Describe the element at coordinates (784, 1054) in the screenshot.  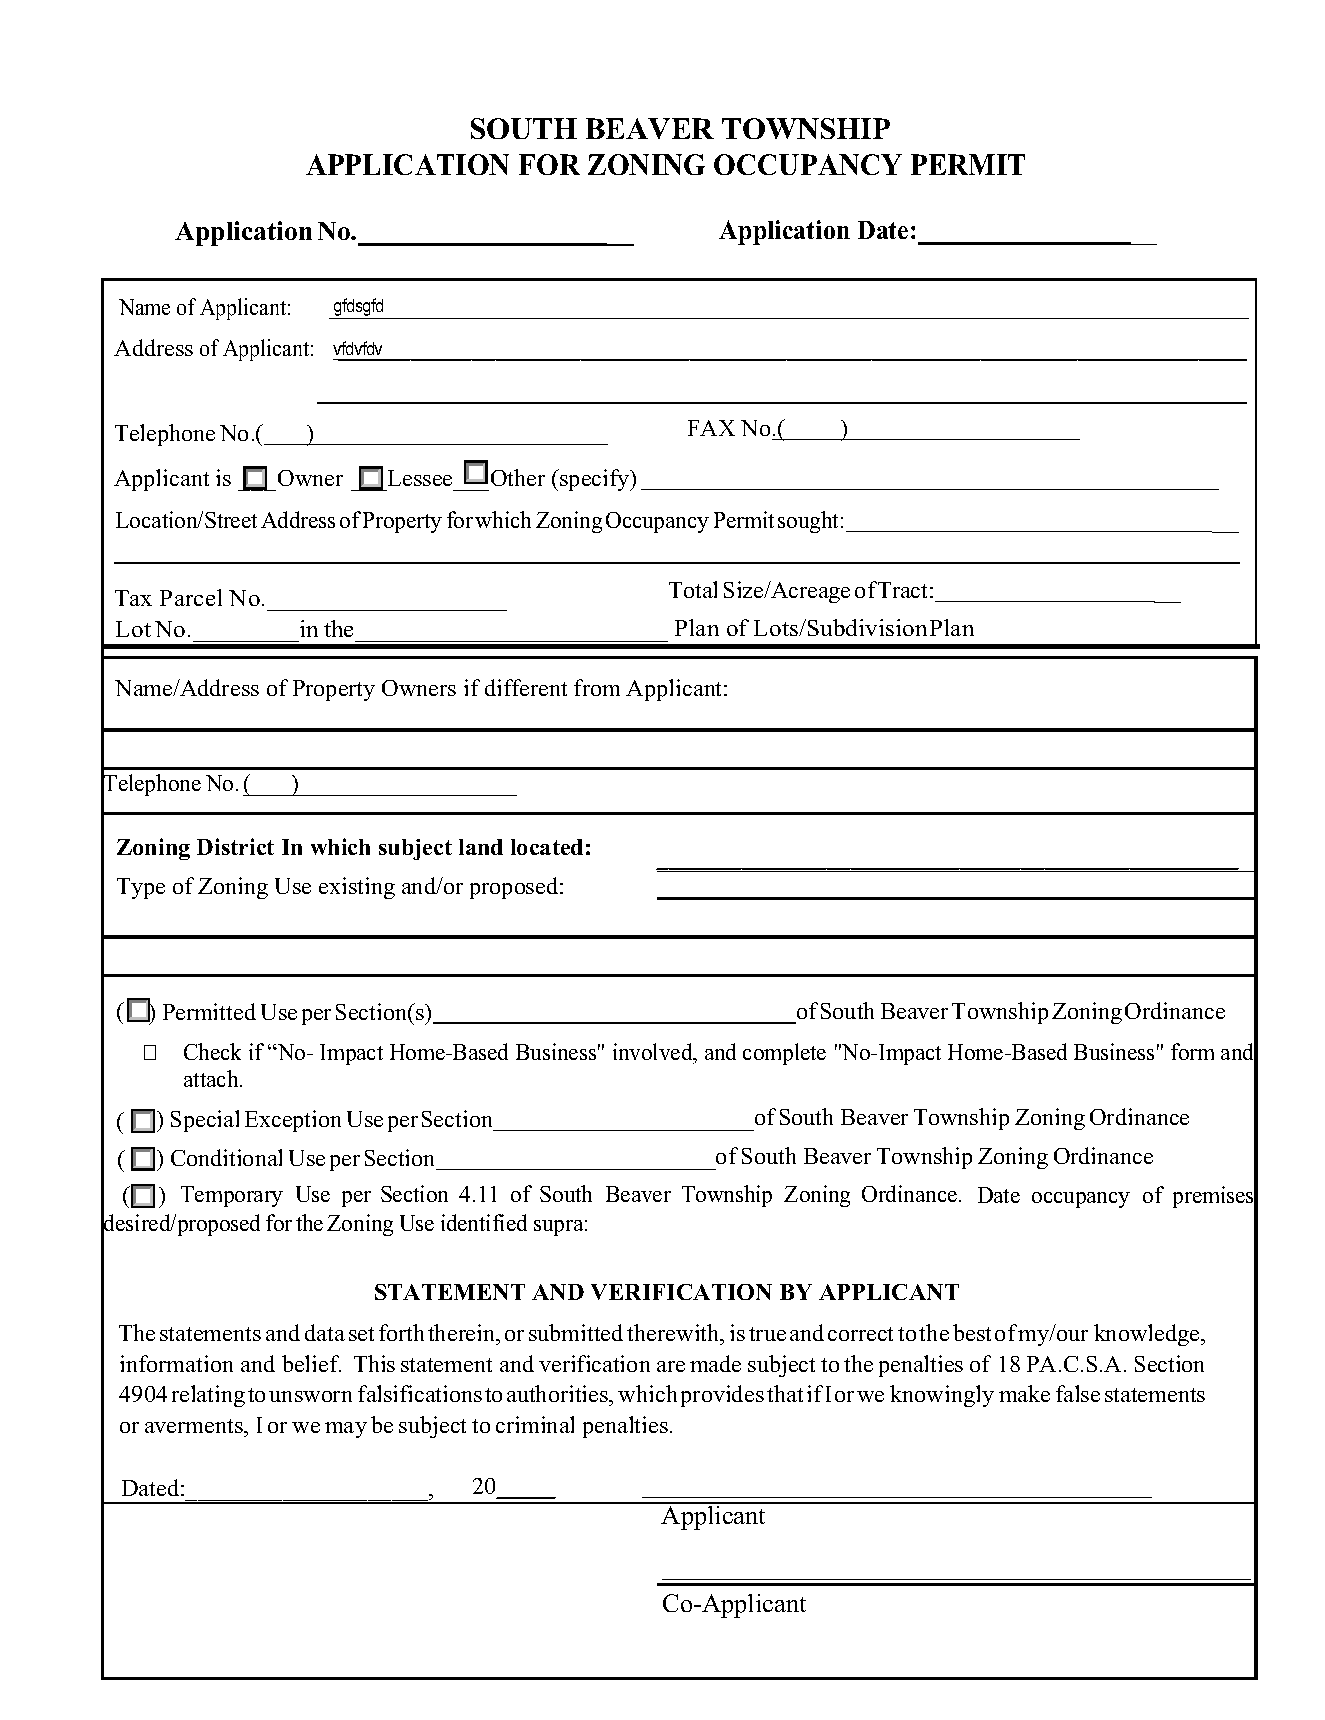
I see `complete` at that location.
